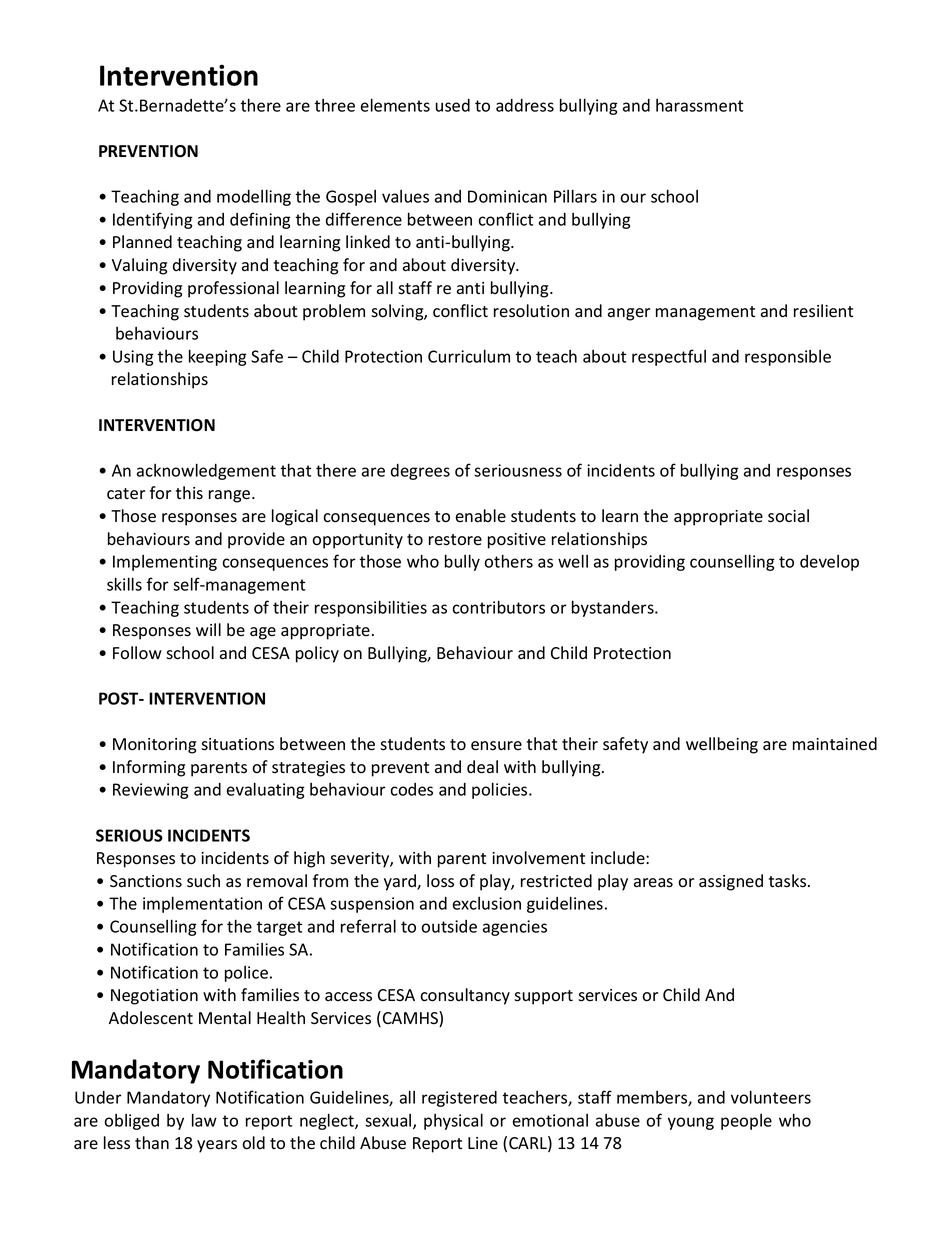  Describe the element at coordinates (699, 105) in the page. I see `harassment` at that location.
